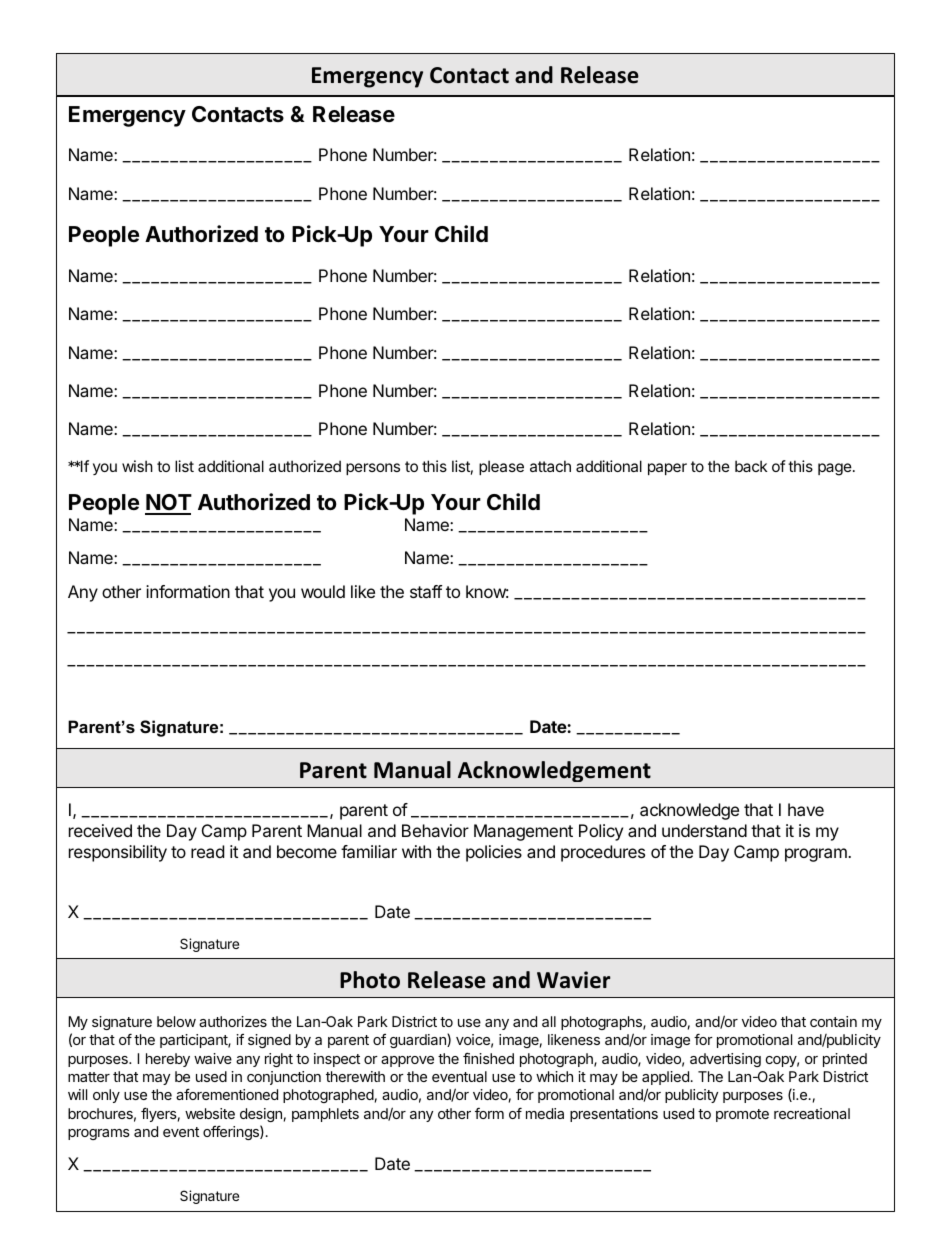  Describe the element at coordinates (137, 466) in the screenshot. I see `wish` at that location.
